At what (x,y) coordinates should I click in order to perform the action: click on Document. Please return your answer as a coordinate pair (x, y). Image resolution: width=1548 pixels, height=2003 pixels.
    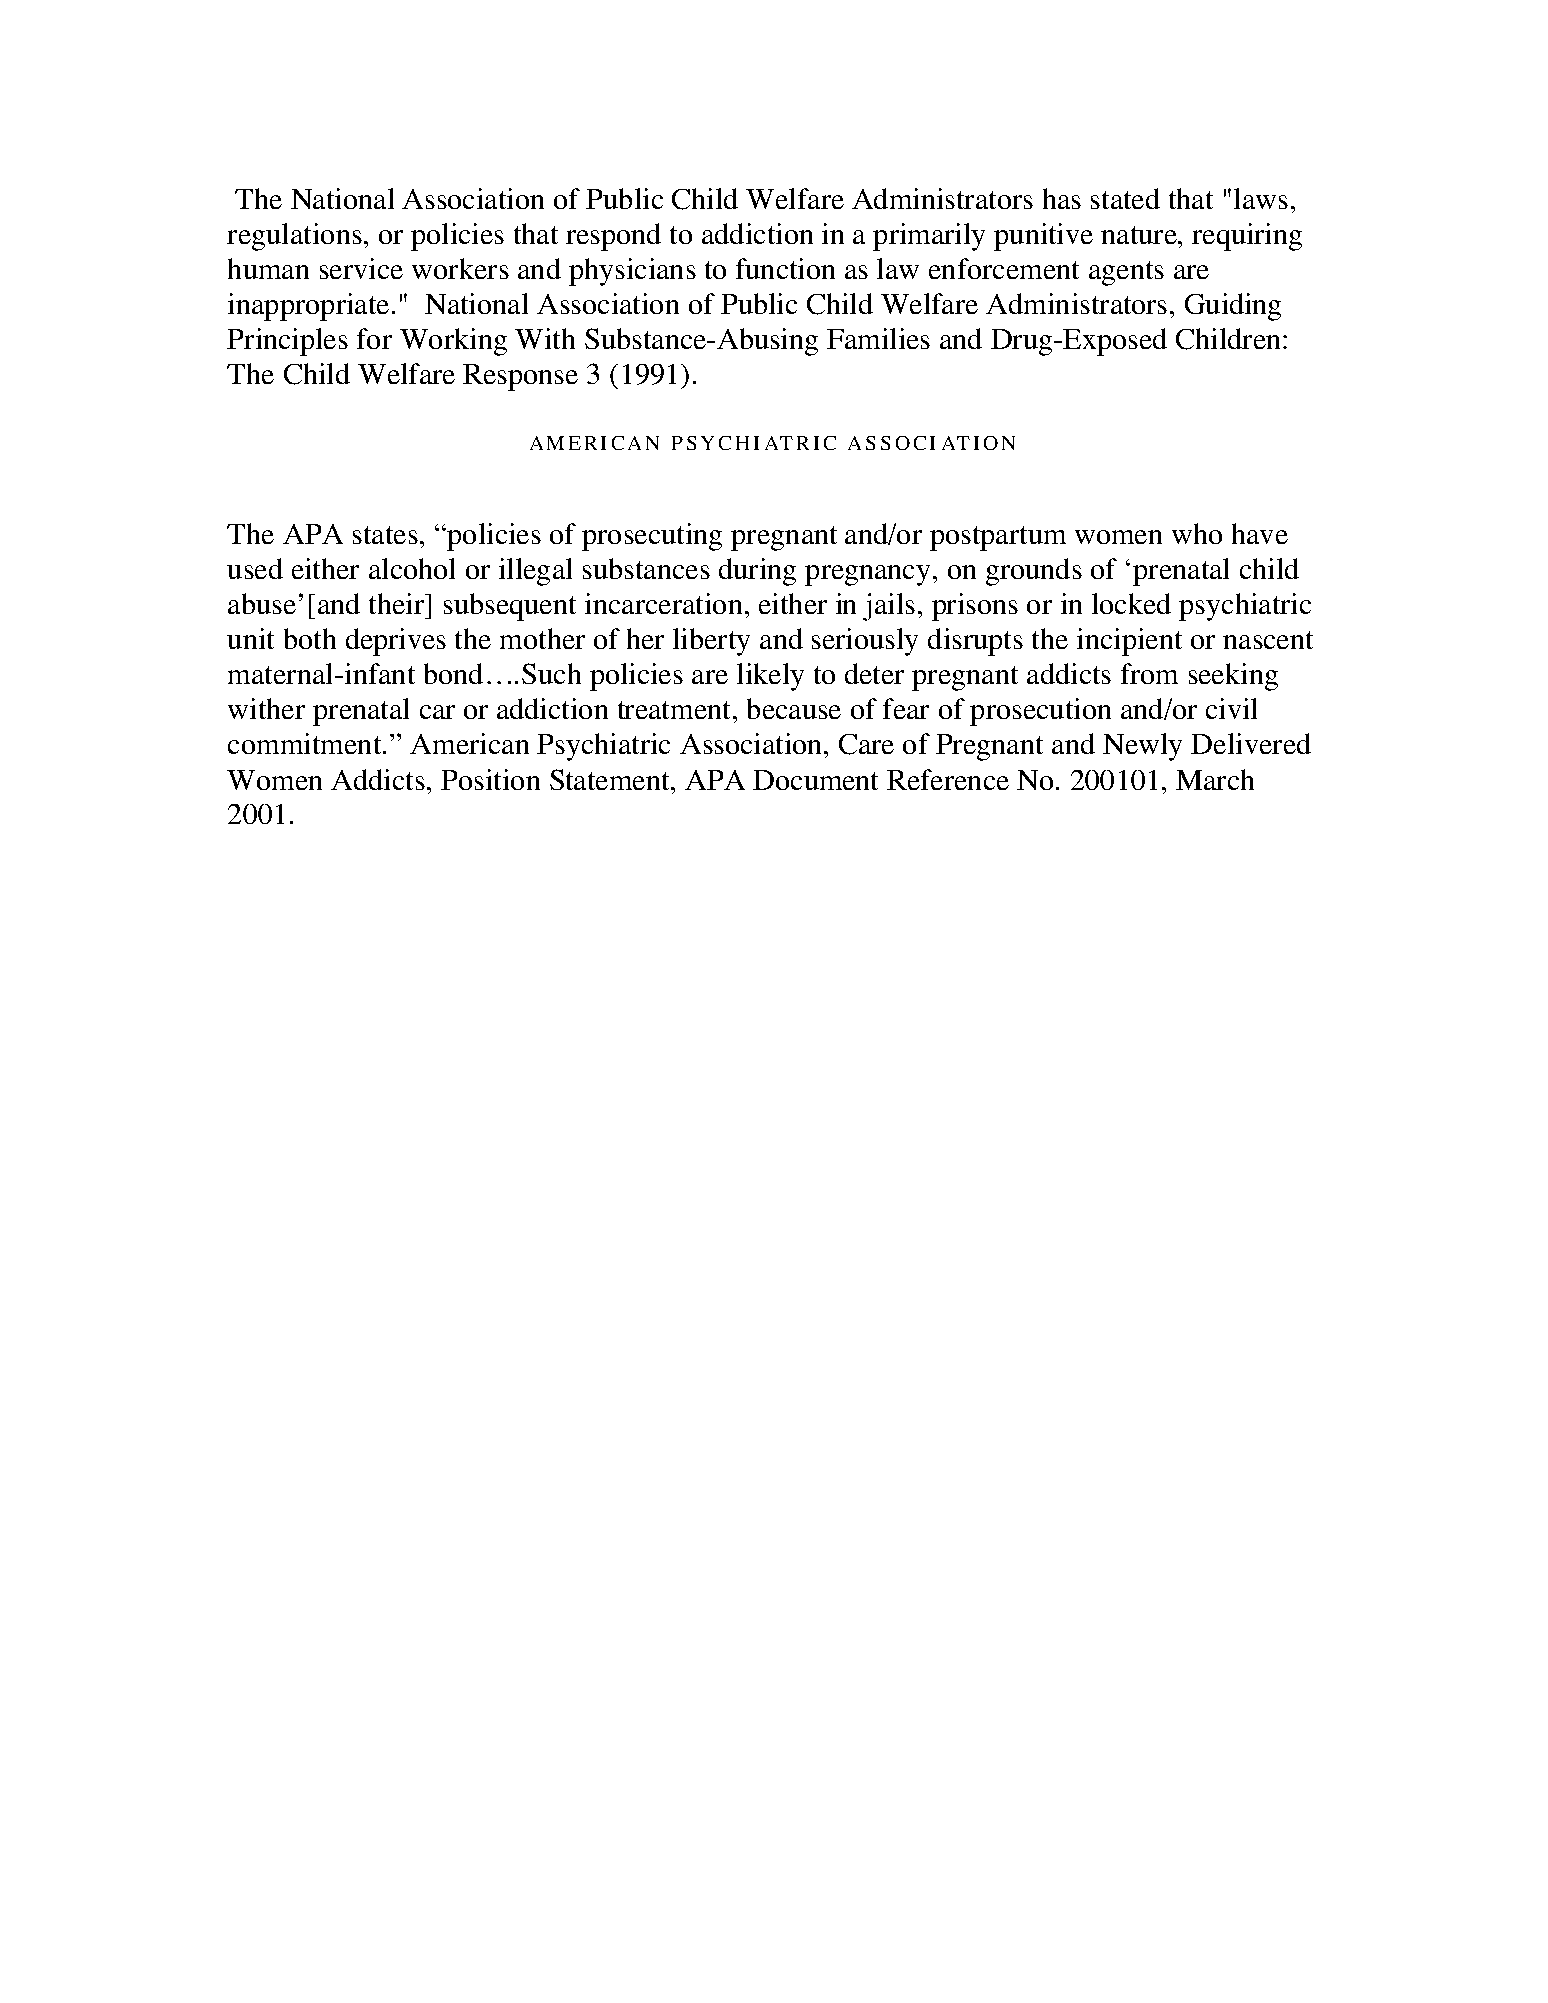
    Looking at the image, I should click on (815, 780).
